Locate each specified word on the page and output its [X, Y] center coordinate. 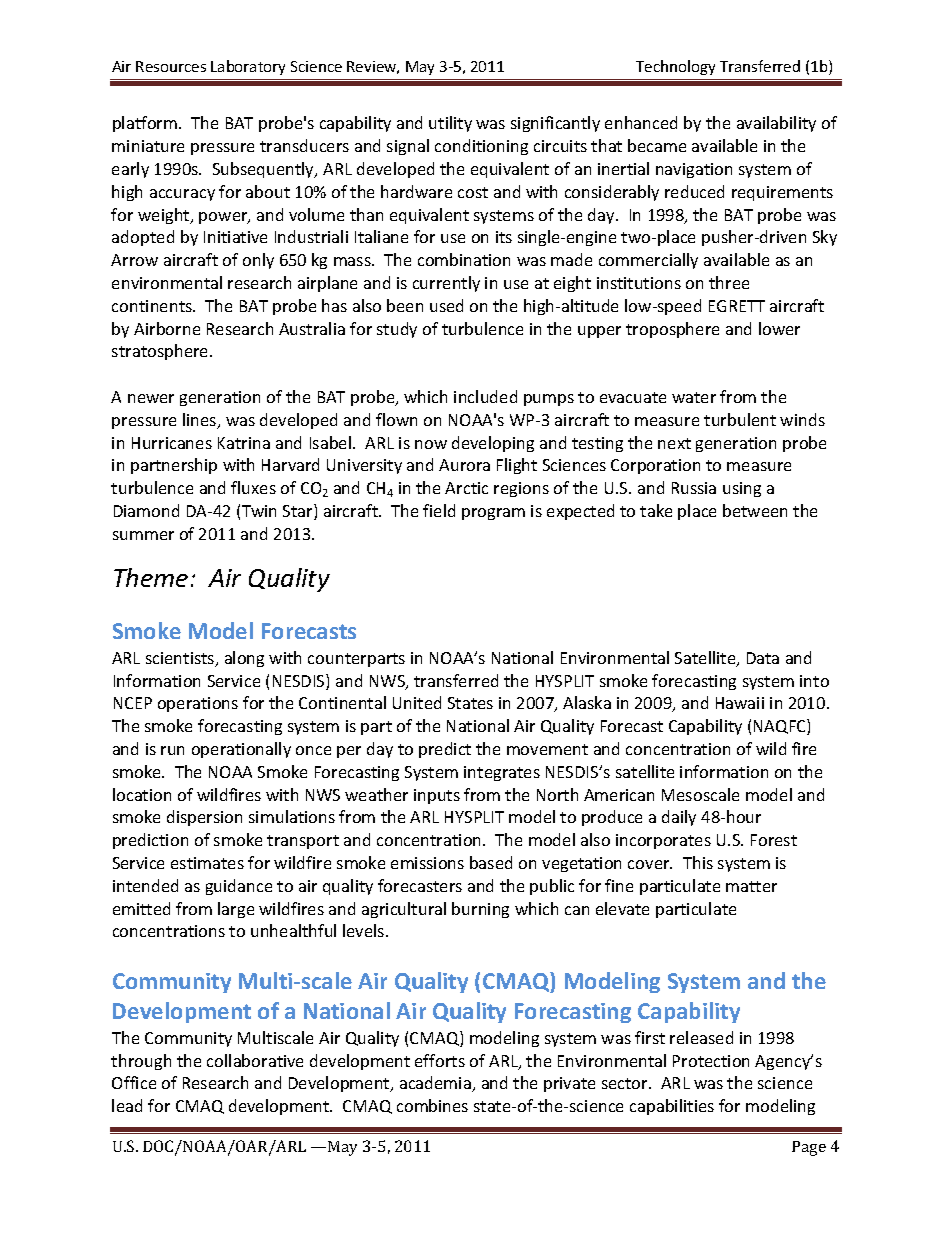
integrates [502, 773]
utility [450, 124]
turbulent [740, 419]
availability [776, 124]
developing [493, 444]
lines [201, 421]
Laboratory [248, 67]
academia [436, 1084]
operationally [241, 750]
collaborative [255, 1060]
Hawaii [740, 703]
